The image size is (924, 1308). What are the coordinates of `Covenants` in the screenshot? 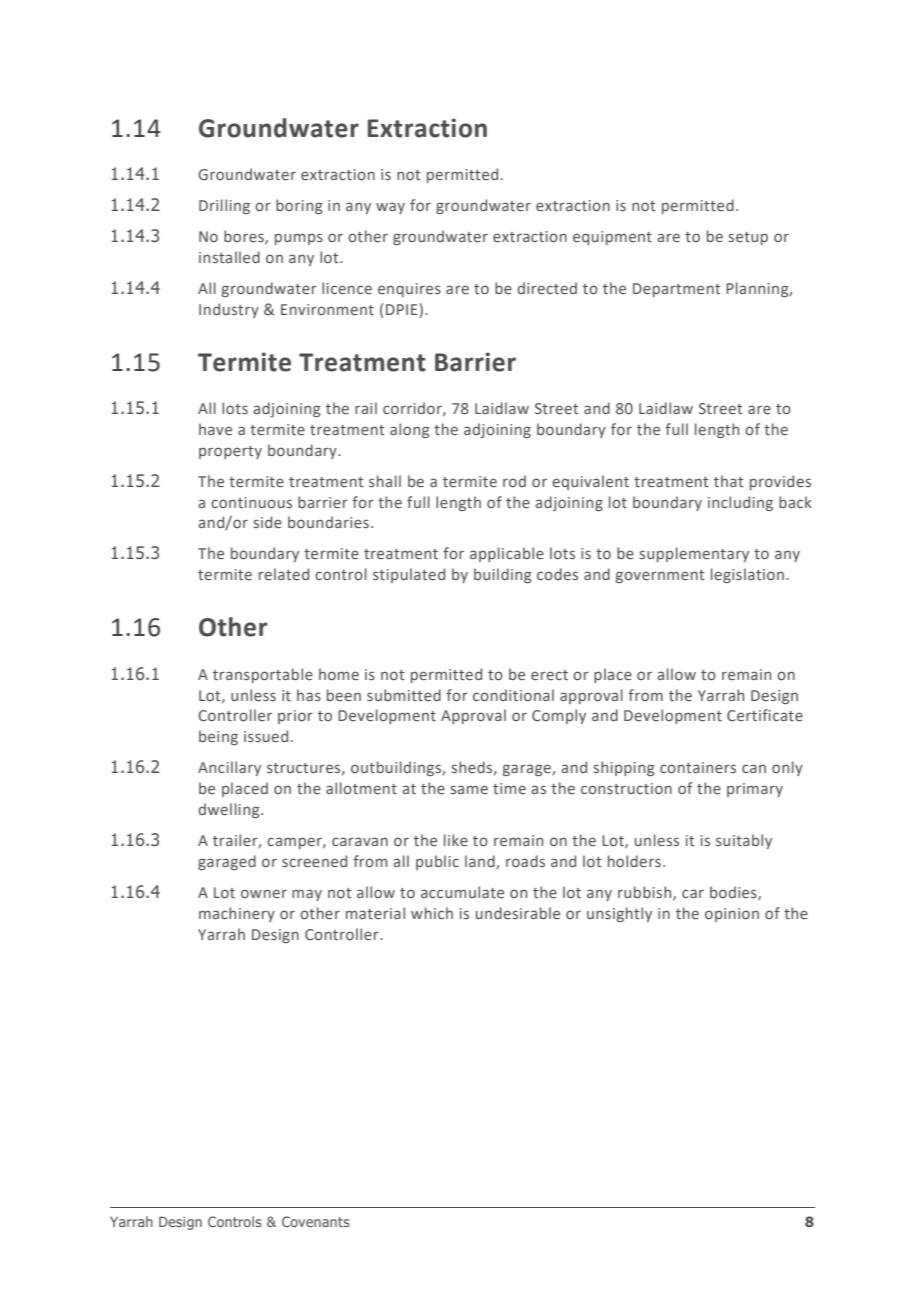 It's located at (316, 1221).
